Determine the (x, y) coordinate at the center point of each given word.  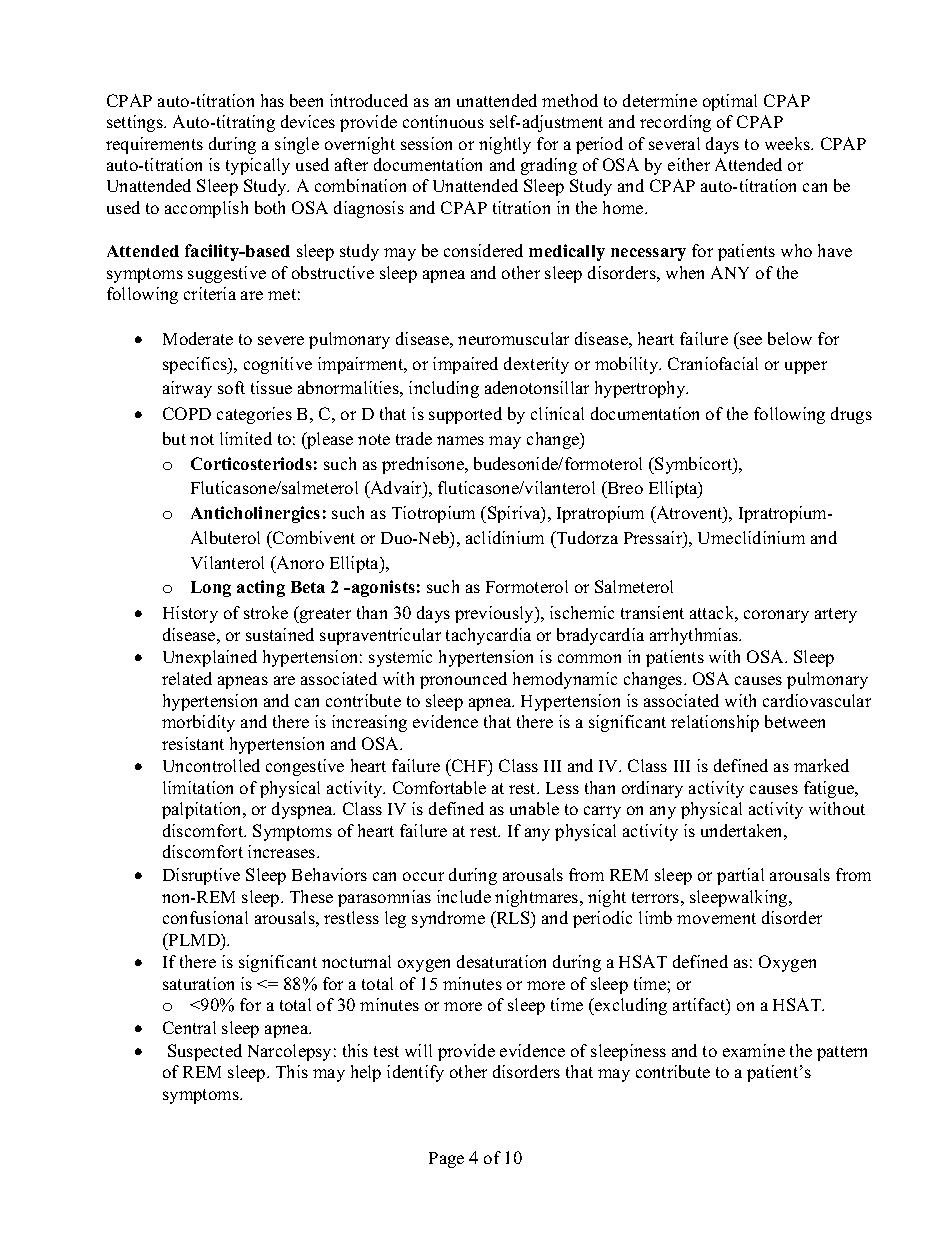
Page (446, 1160)
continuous (443, 121)
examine (754, 1050)
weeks (788, 143)
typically (258, 166)
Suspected (205, 1052)
